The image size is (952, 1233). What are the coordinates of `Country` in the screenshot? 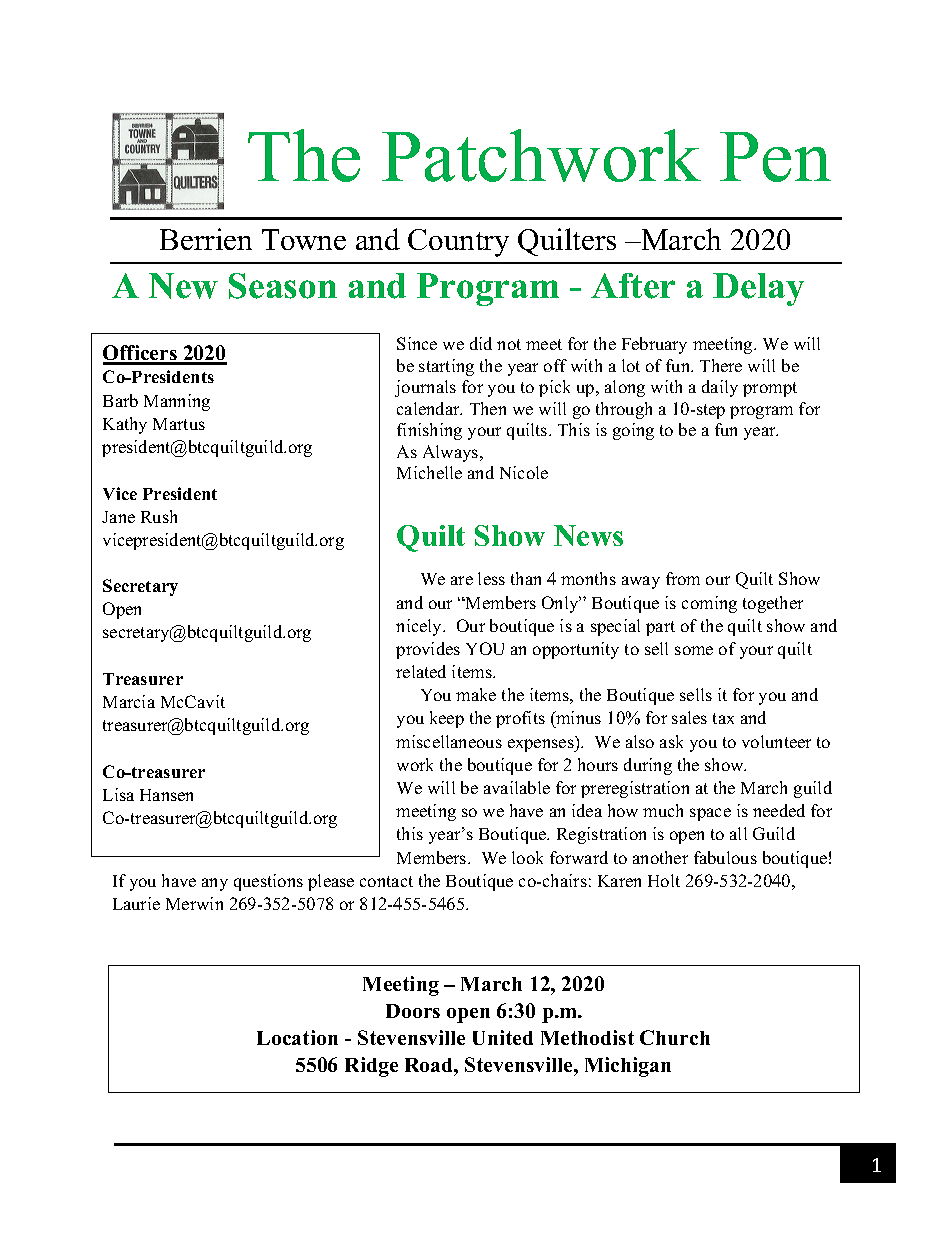 It's located at (458, 243).
